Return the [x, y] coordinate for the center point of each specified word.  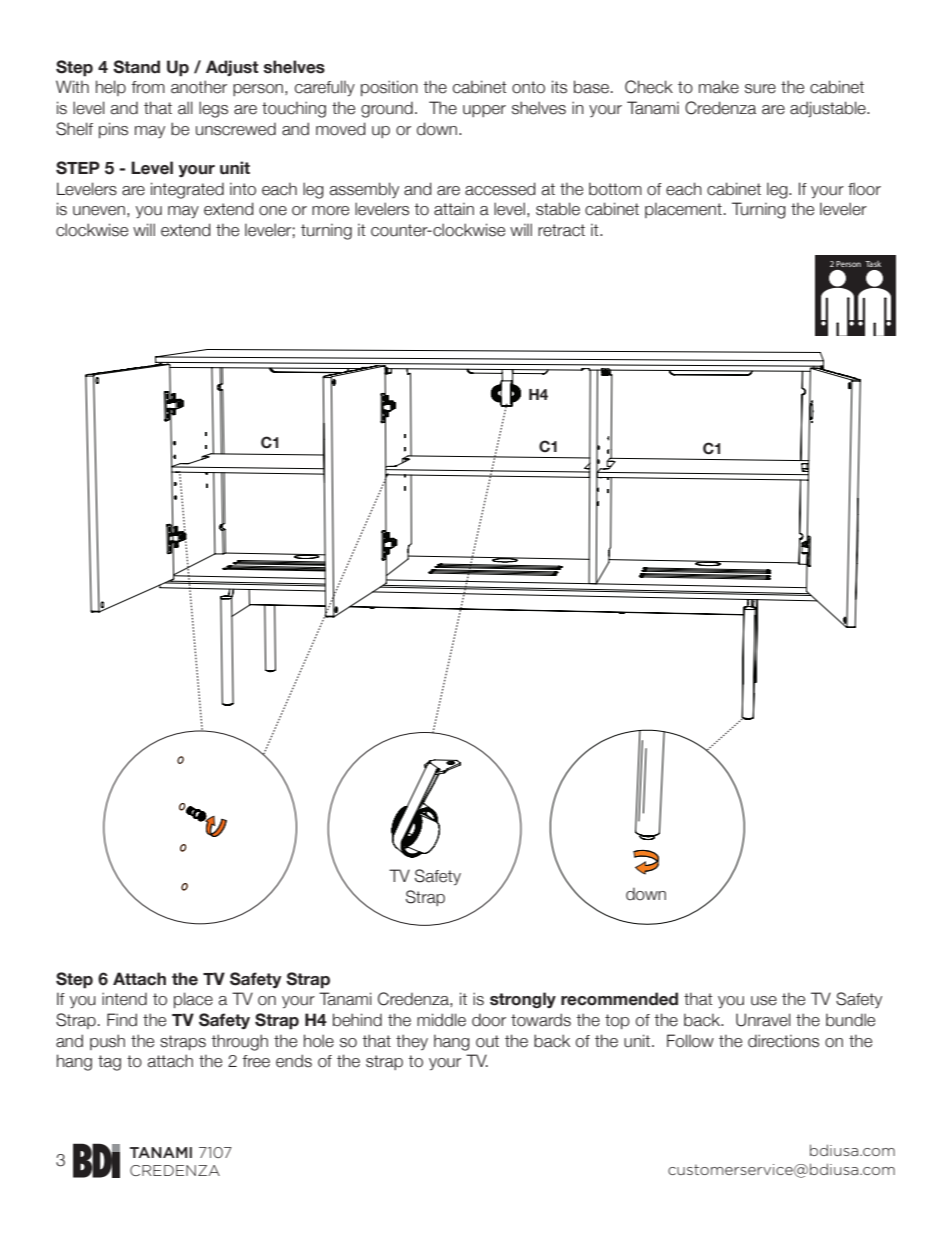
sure [760, 89]
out [487, 1041]
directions [783, 1041]
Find [122, 1020]
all [185, 108]
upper [484, 111]
